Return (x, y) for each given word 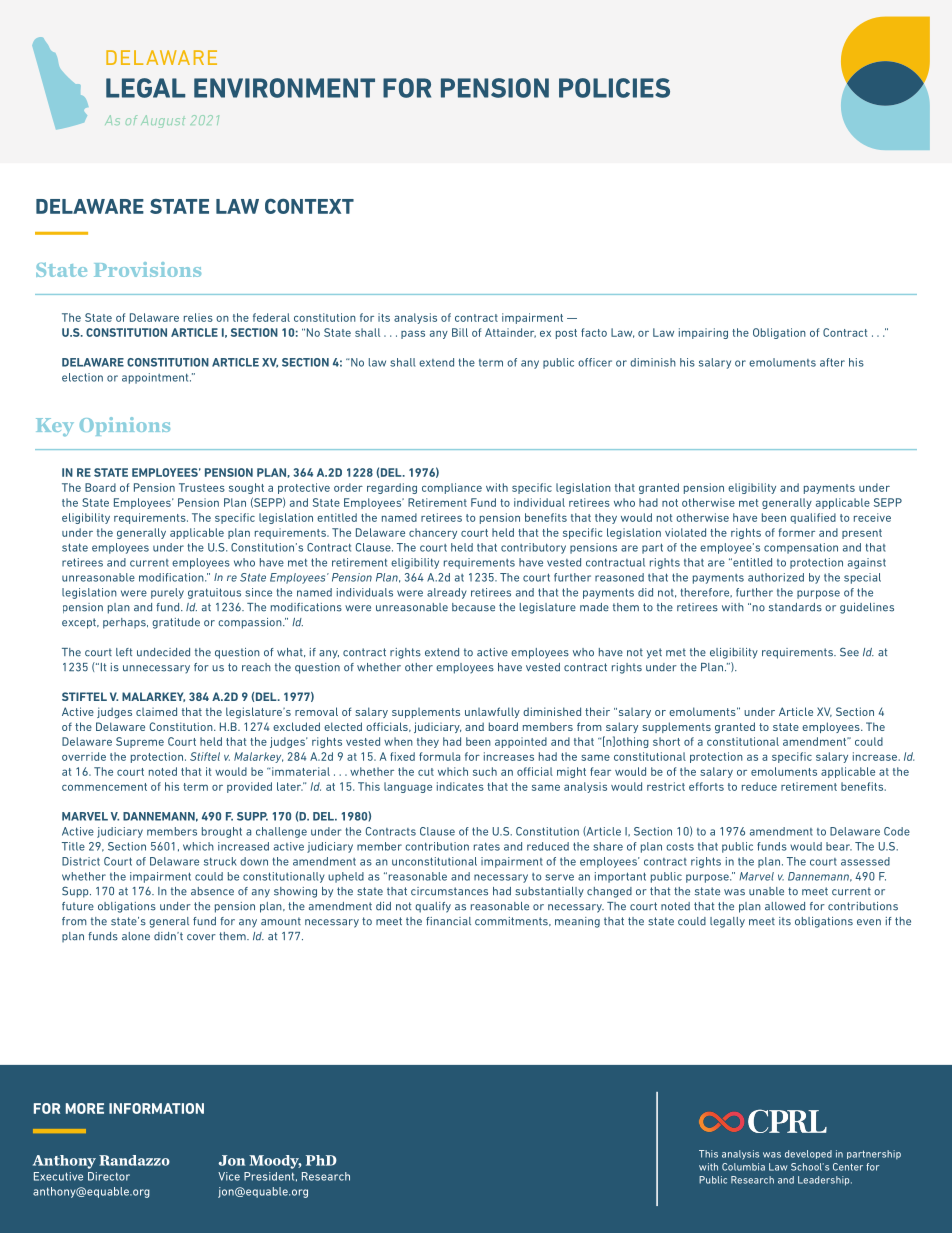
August (163, 121)
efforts (706, 786)
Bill (460, 332)
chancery (433, 533)
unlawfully (492, 712)
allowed (785, 906)
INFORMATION (156, 1108)
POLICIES (614, 88)
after (832, 362)
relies (198, 317)
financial (448, 921)
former (796, 532)
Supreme (140, 742)
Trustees (202, 487)
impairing (703, 333)
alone (136, 936)
